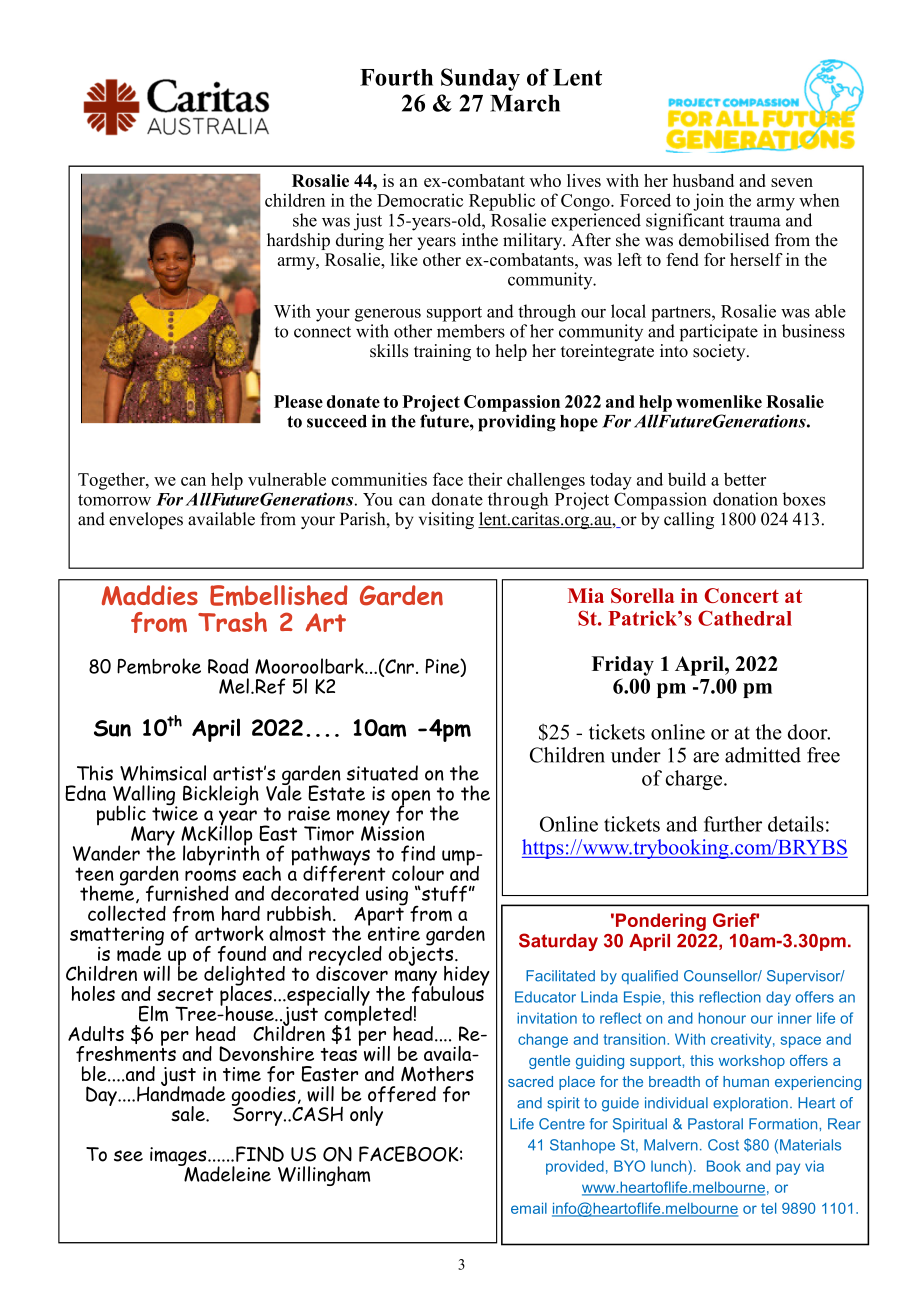 This page has width=924, height=1308. I want to click on open, so click(410, 799).
